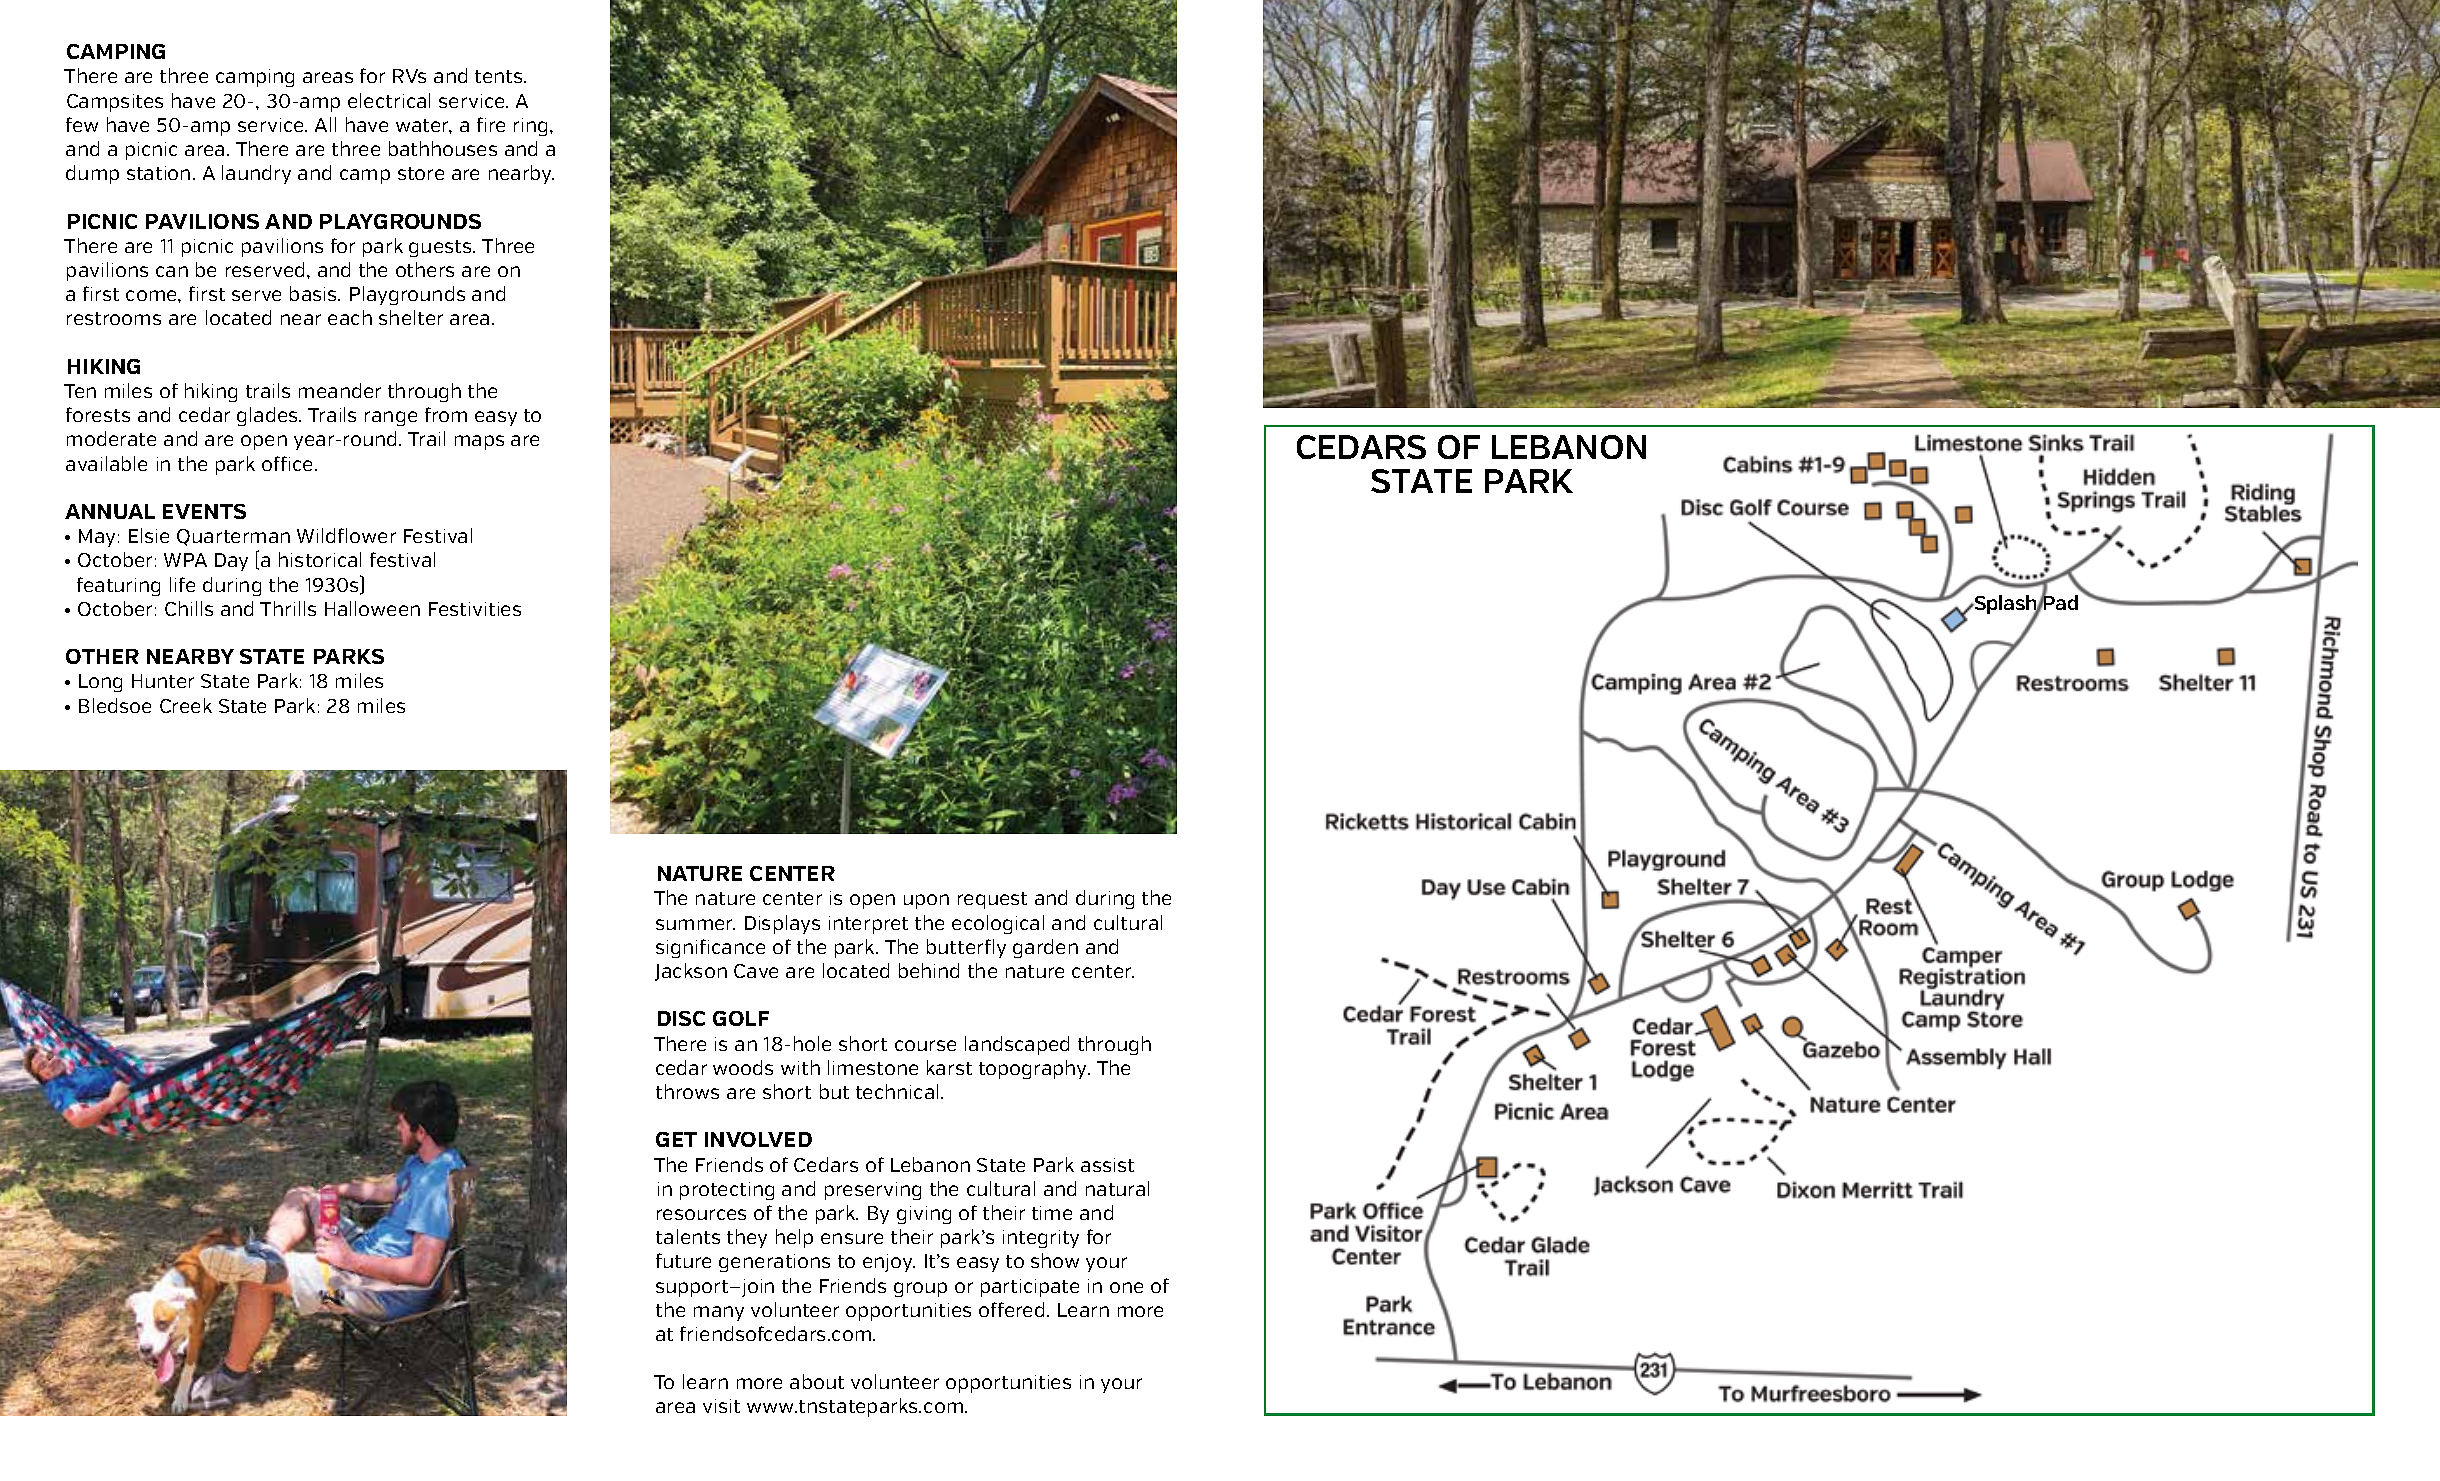  Describe the element at coordinates (186, 705) in the screenshot. I see `Creek` at that location.
